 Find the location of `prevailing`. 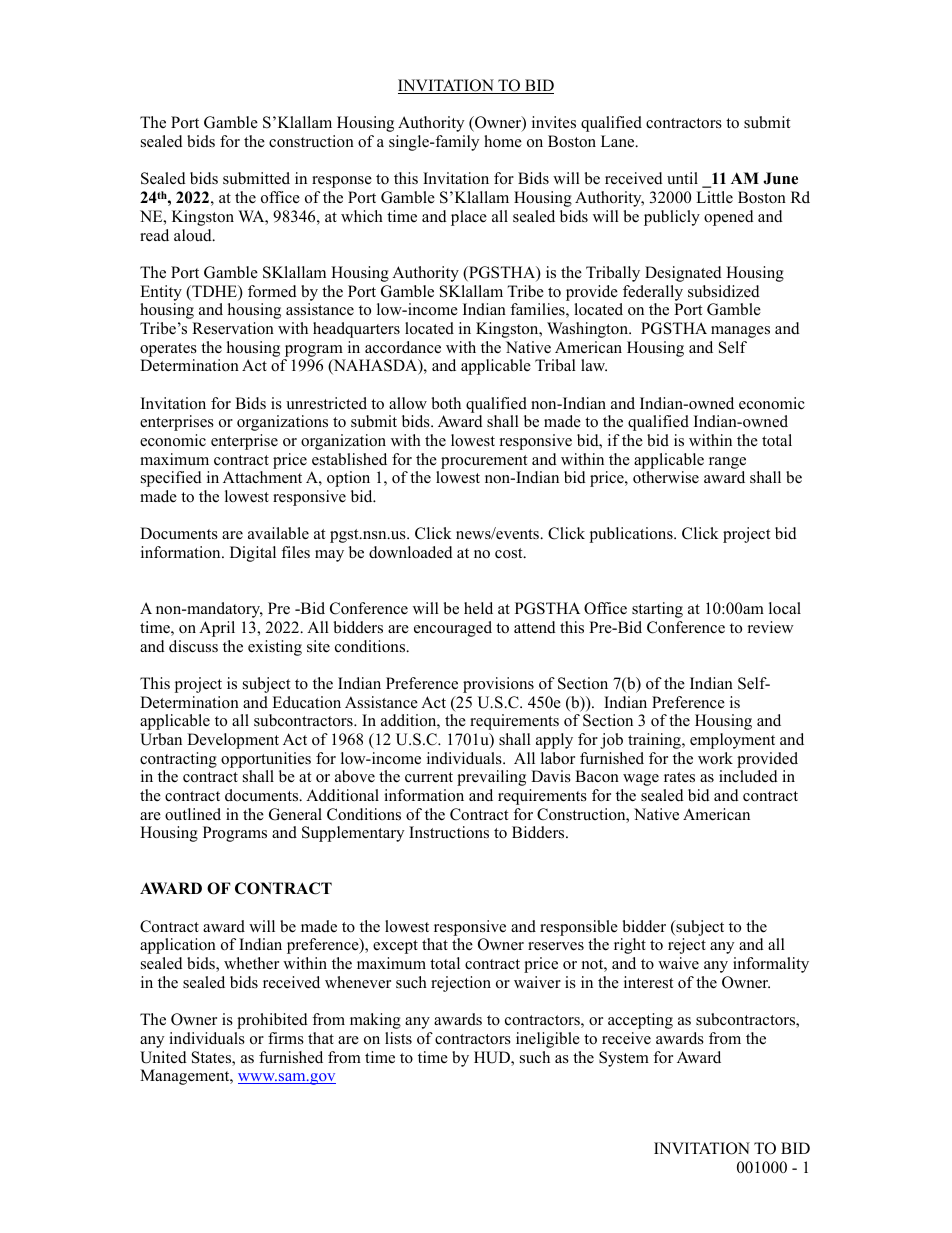

prevailing is located at coordinates (491, 778).
